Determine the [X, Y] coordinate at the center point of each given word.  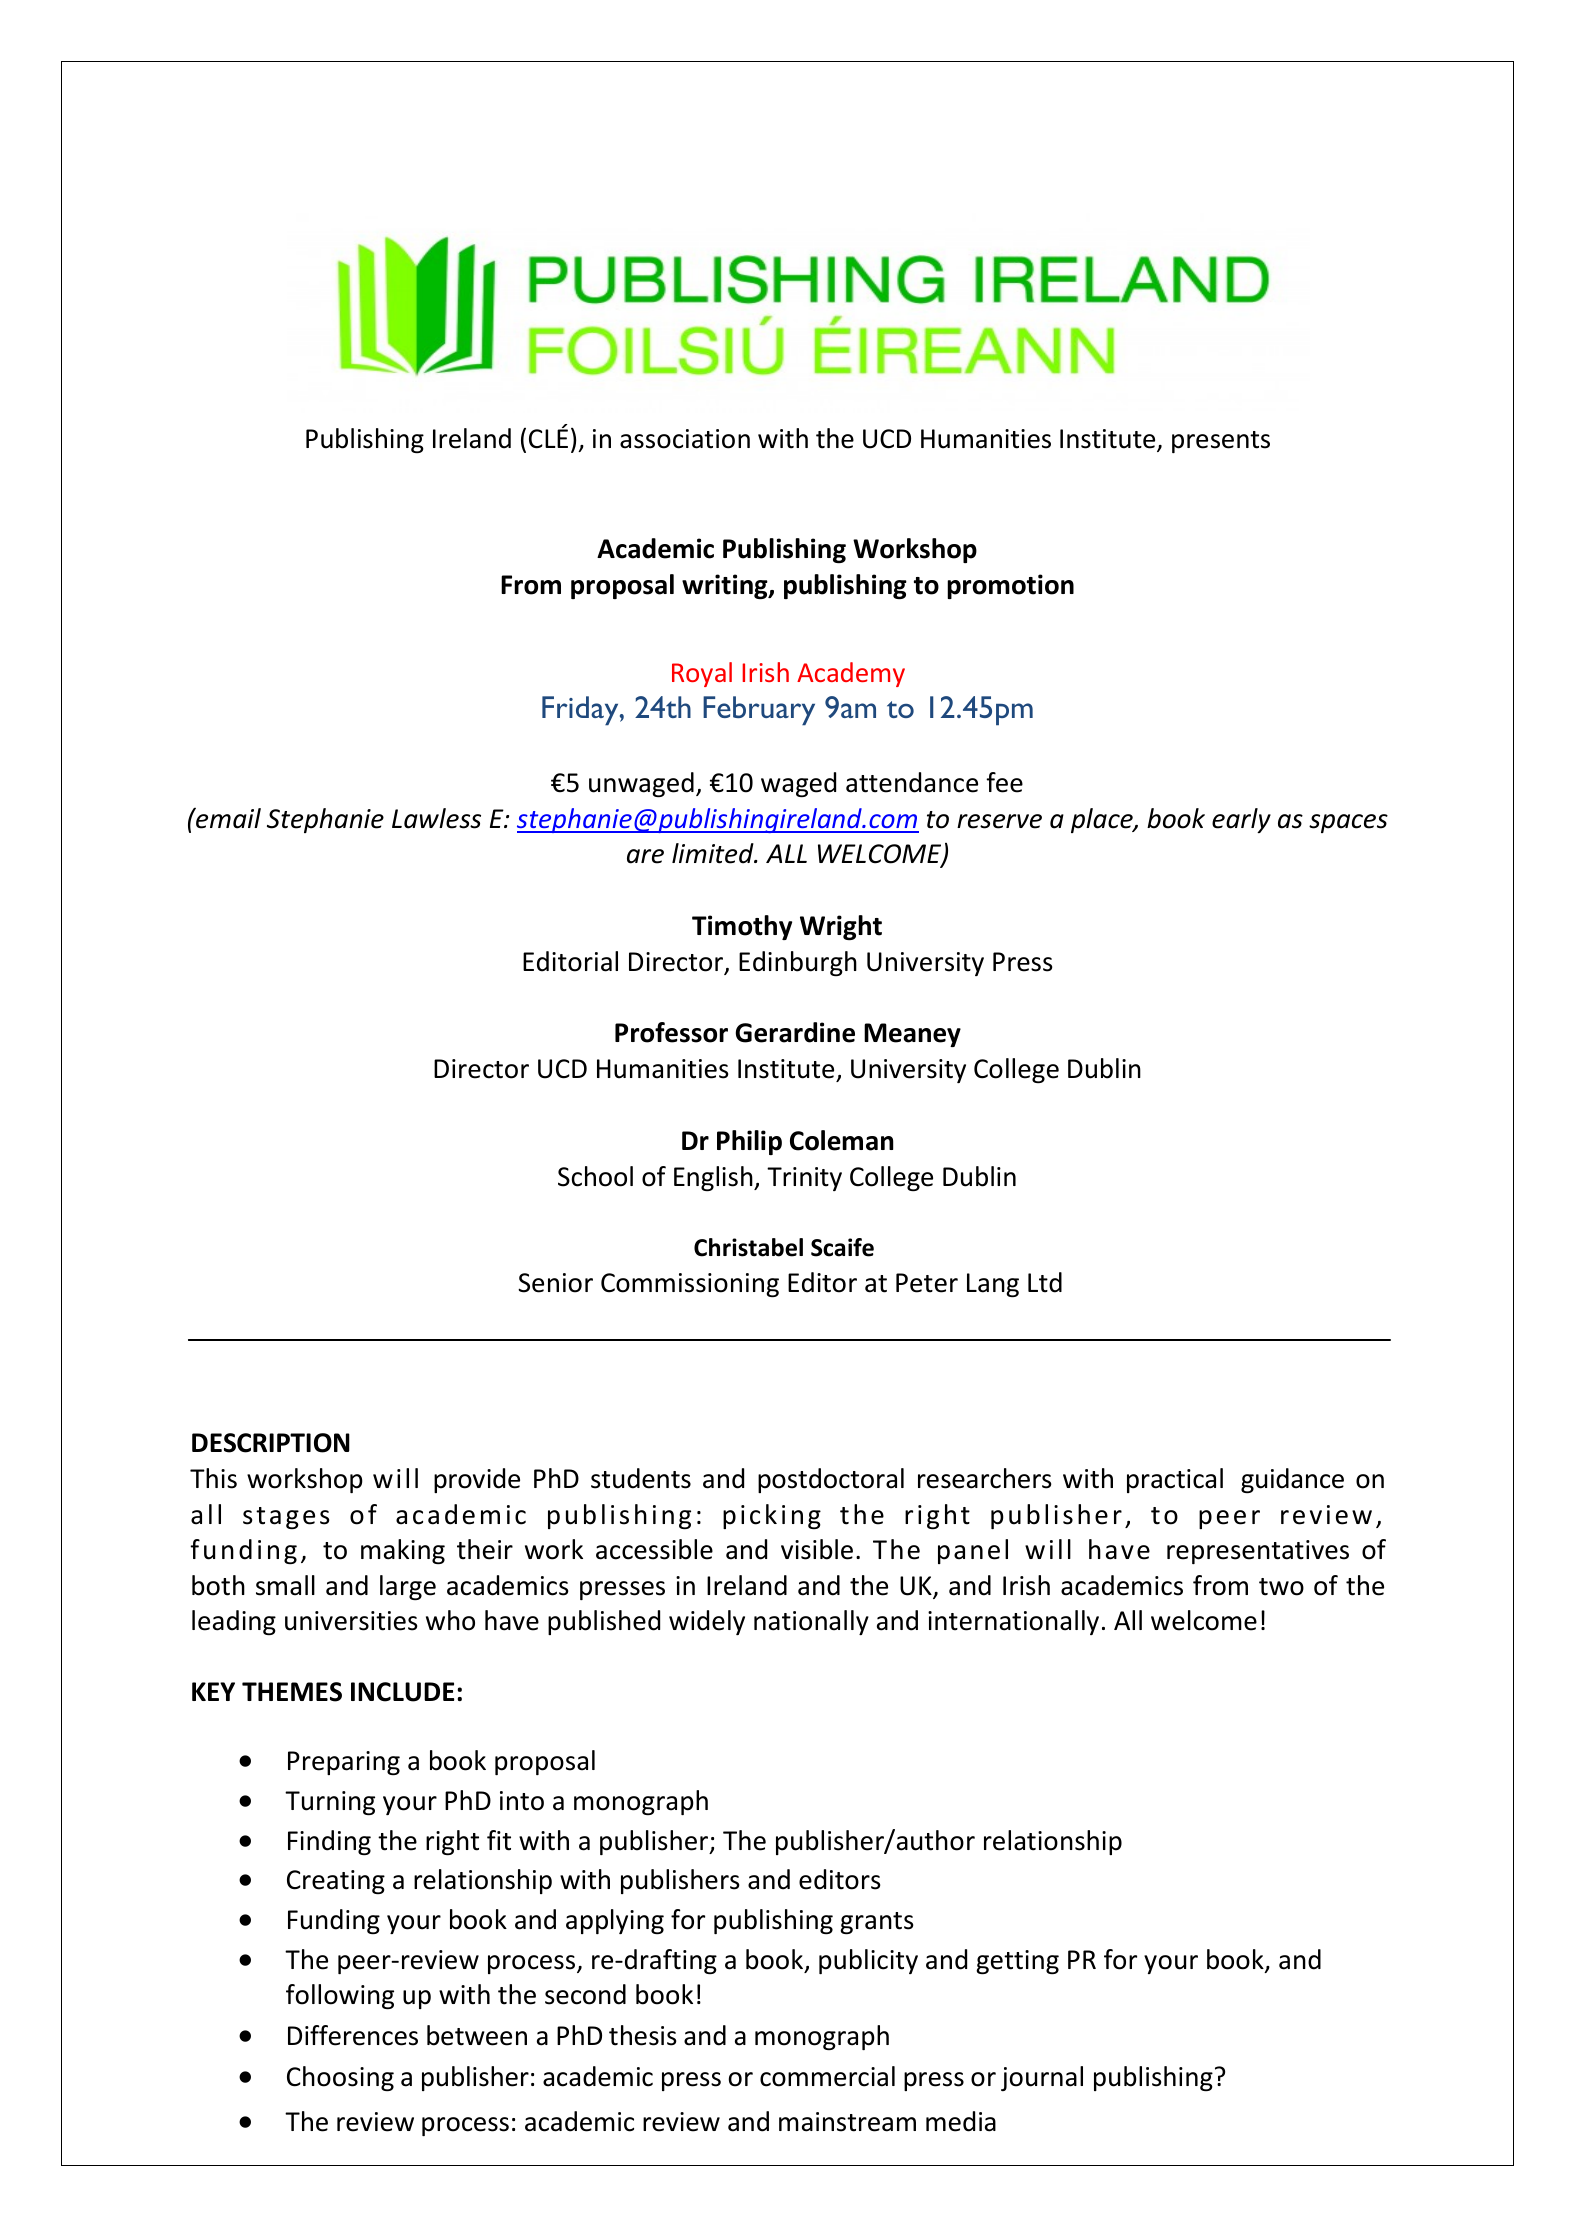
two [1281, 1587]
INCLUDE [402, 1692]
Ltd [1045, 1282]
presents [1221, 442]
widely [707, 1622]
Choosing [340, 2078]
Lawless [436, 818]
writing [726, 586]
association [685, 439]
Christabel [748, 1247]
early [1241, 820]
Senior [555, 1283]
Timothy [742, 927]
